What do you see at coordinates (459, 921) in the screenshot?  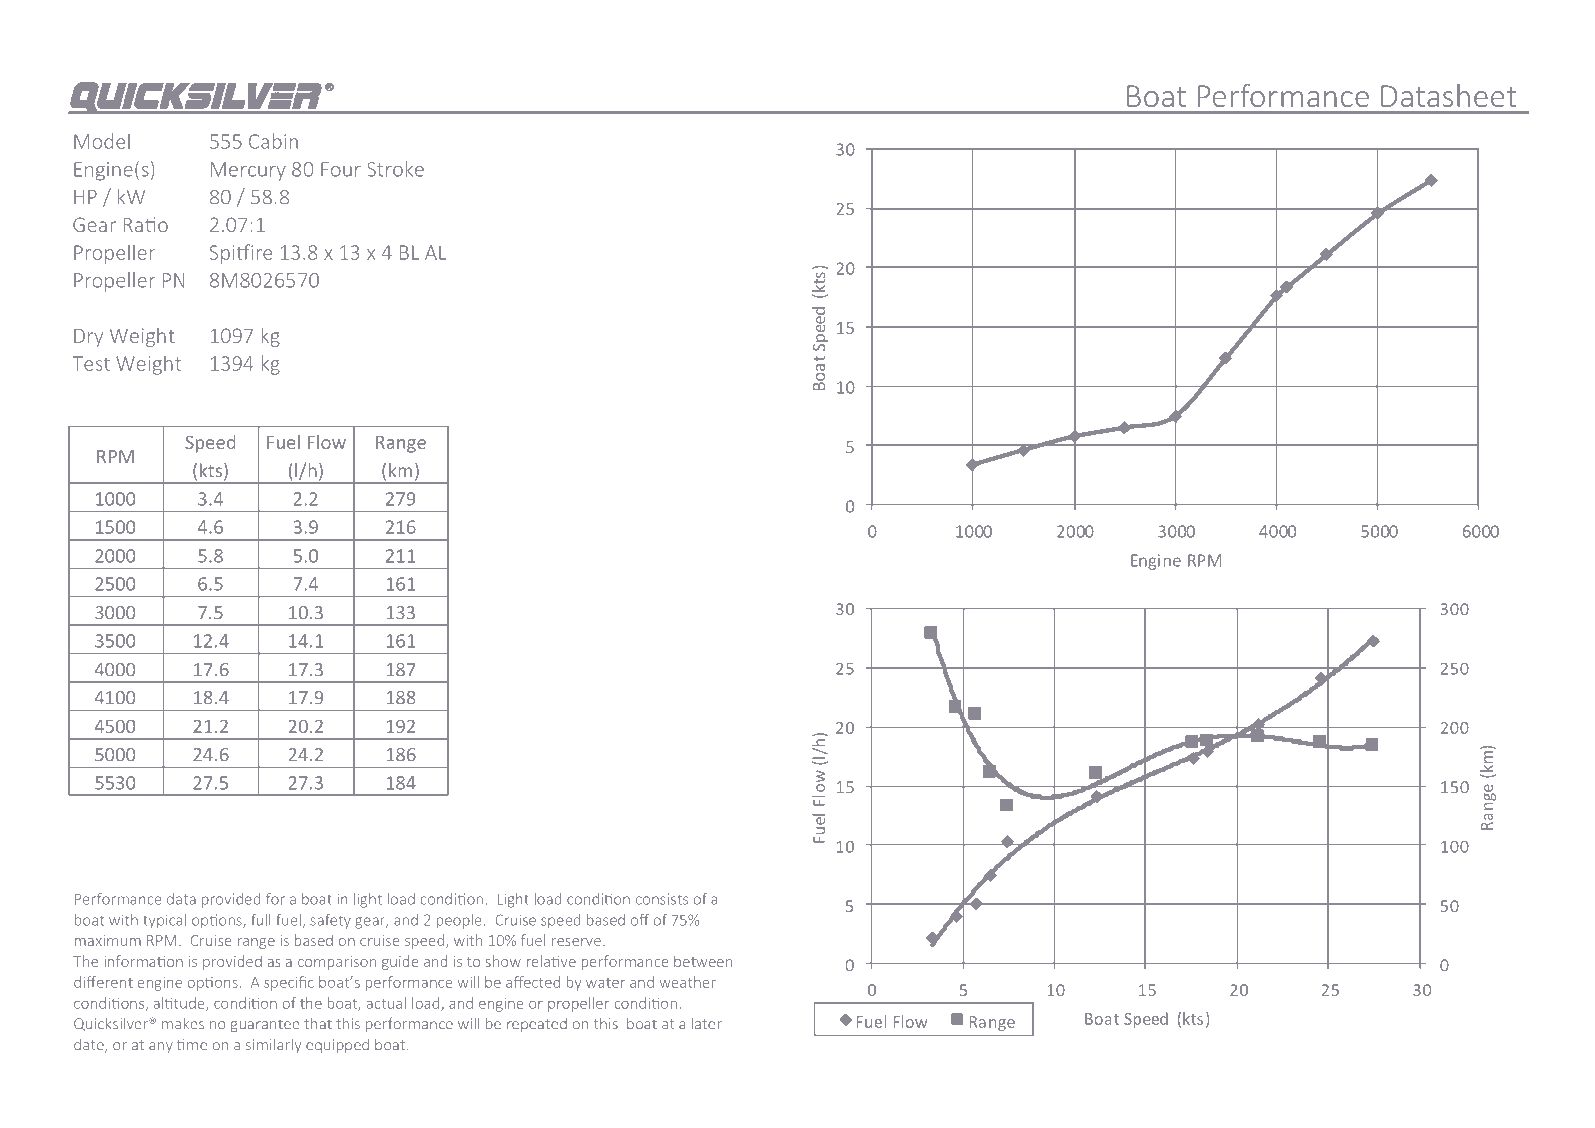 I see `people` at bounding box center [459, 921].
